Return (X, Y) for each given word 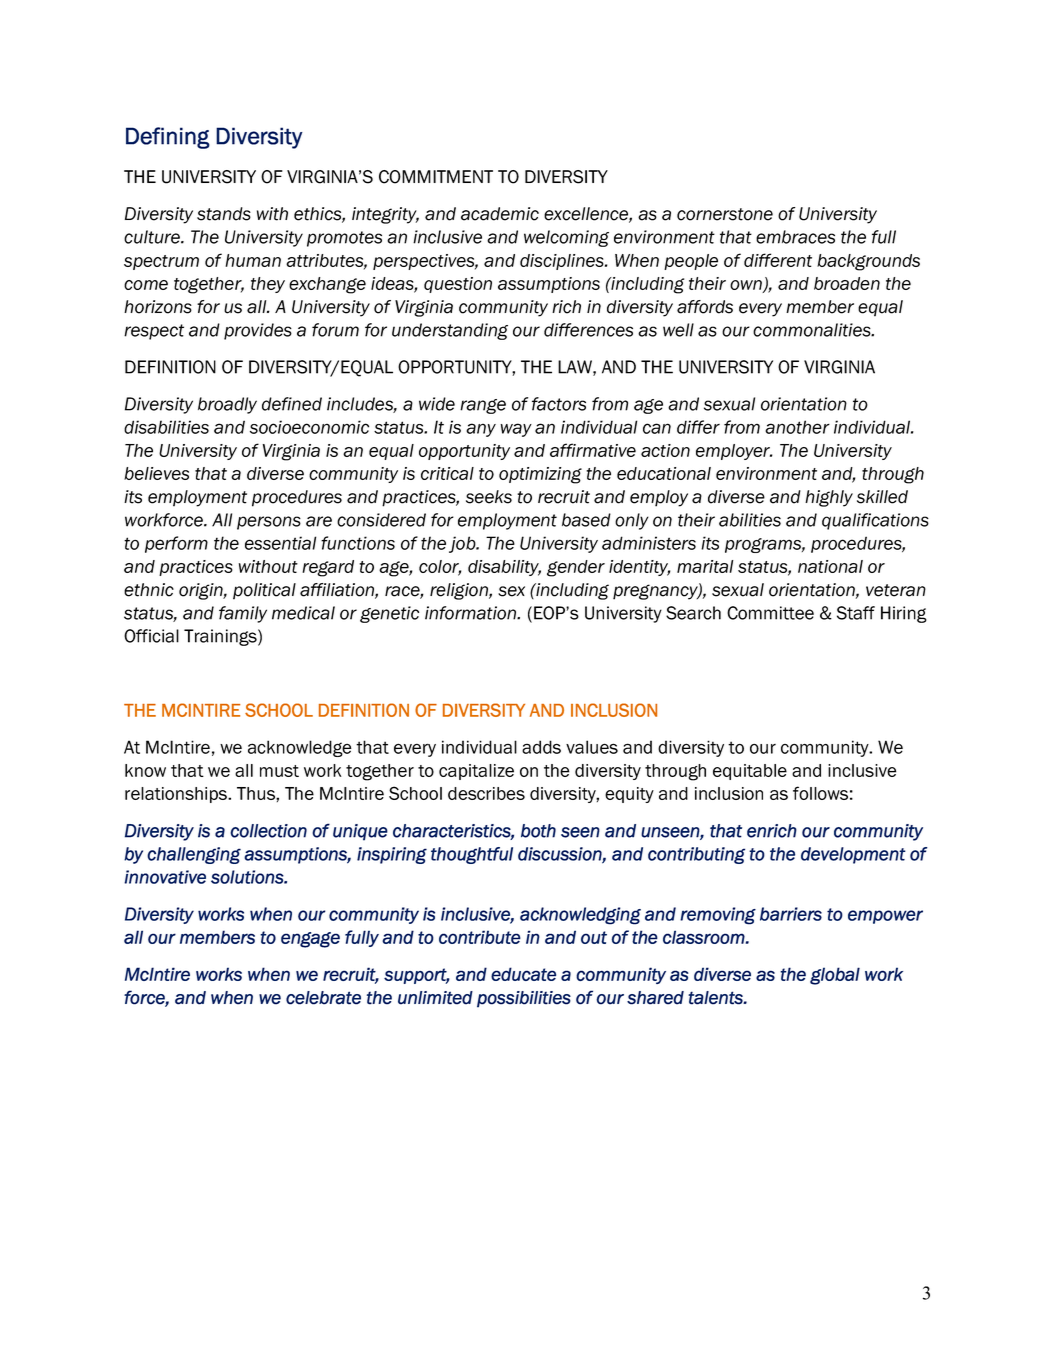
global (835, 976)
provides (258, 331)
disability (504, 568)
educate (523, 974)
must (279, 771)
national (830, 566)
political (264, 591)
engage (310, 940)
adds (541, 747)
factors (559, 404)
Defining (168, 138)
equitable (750, 772)
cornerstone (725, 214)
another (797, 427)
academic (500, 214)
